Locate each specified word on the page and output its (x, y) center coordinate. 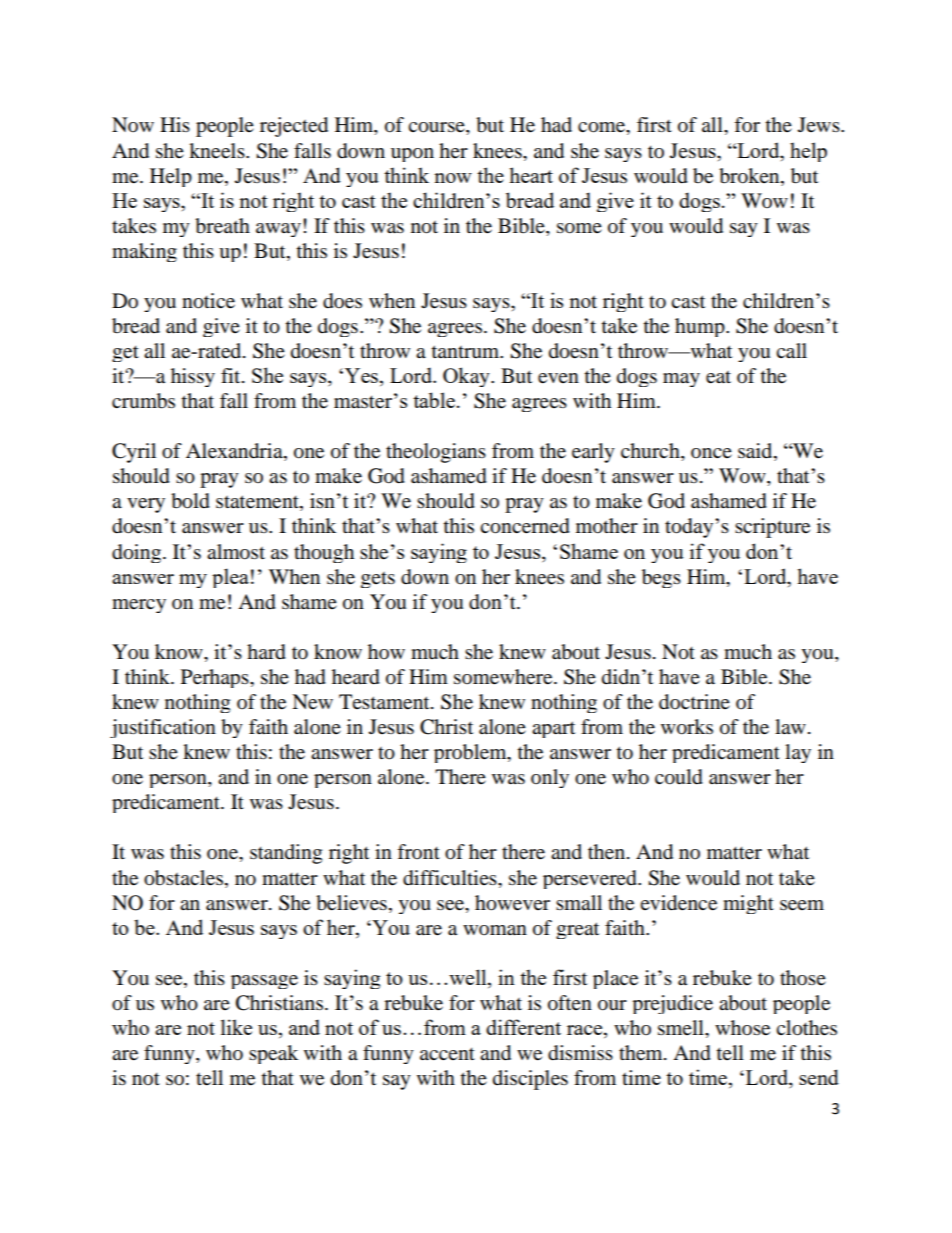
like (236, 1027)
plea (230, 578)
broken (750, 176)
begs (661, 578)
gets (378, 580)
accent (447, 1054)
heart (531, 175)
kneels (218, 151)
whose (742, 1028)
